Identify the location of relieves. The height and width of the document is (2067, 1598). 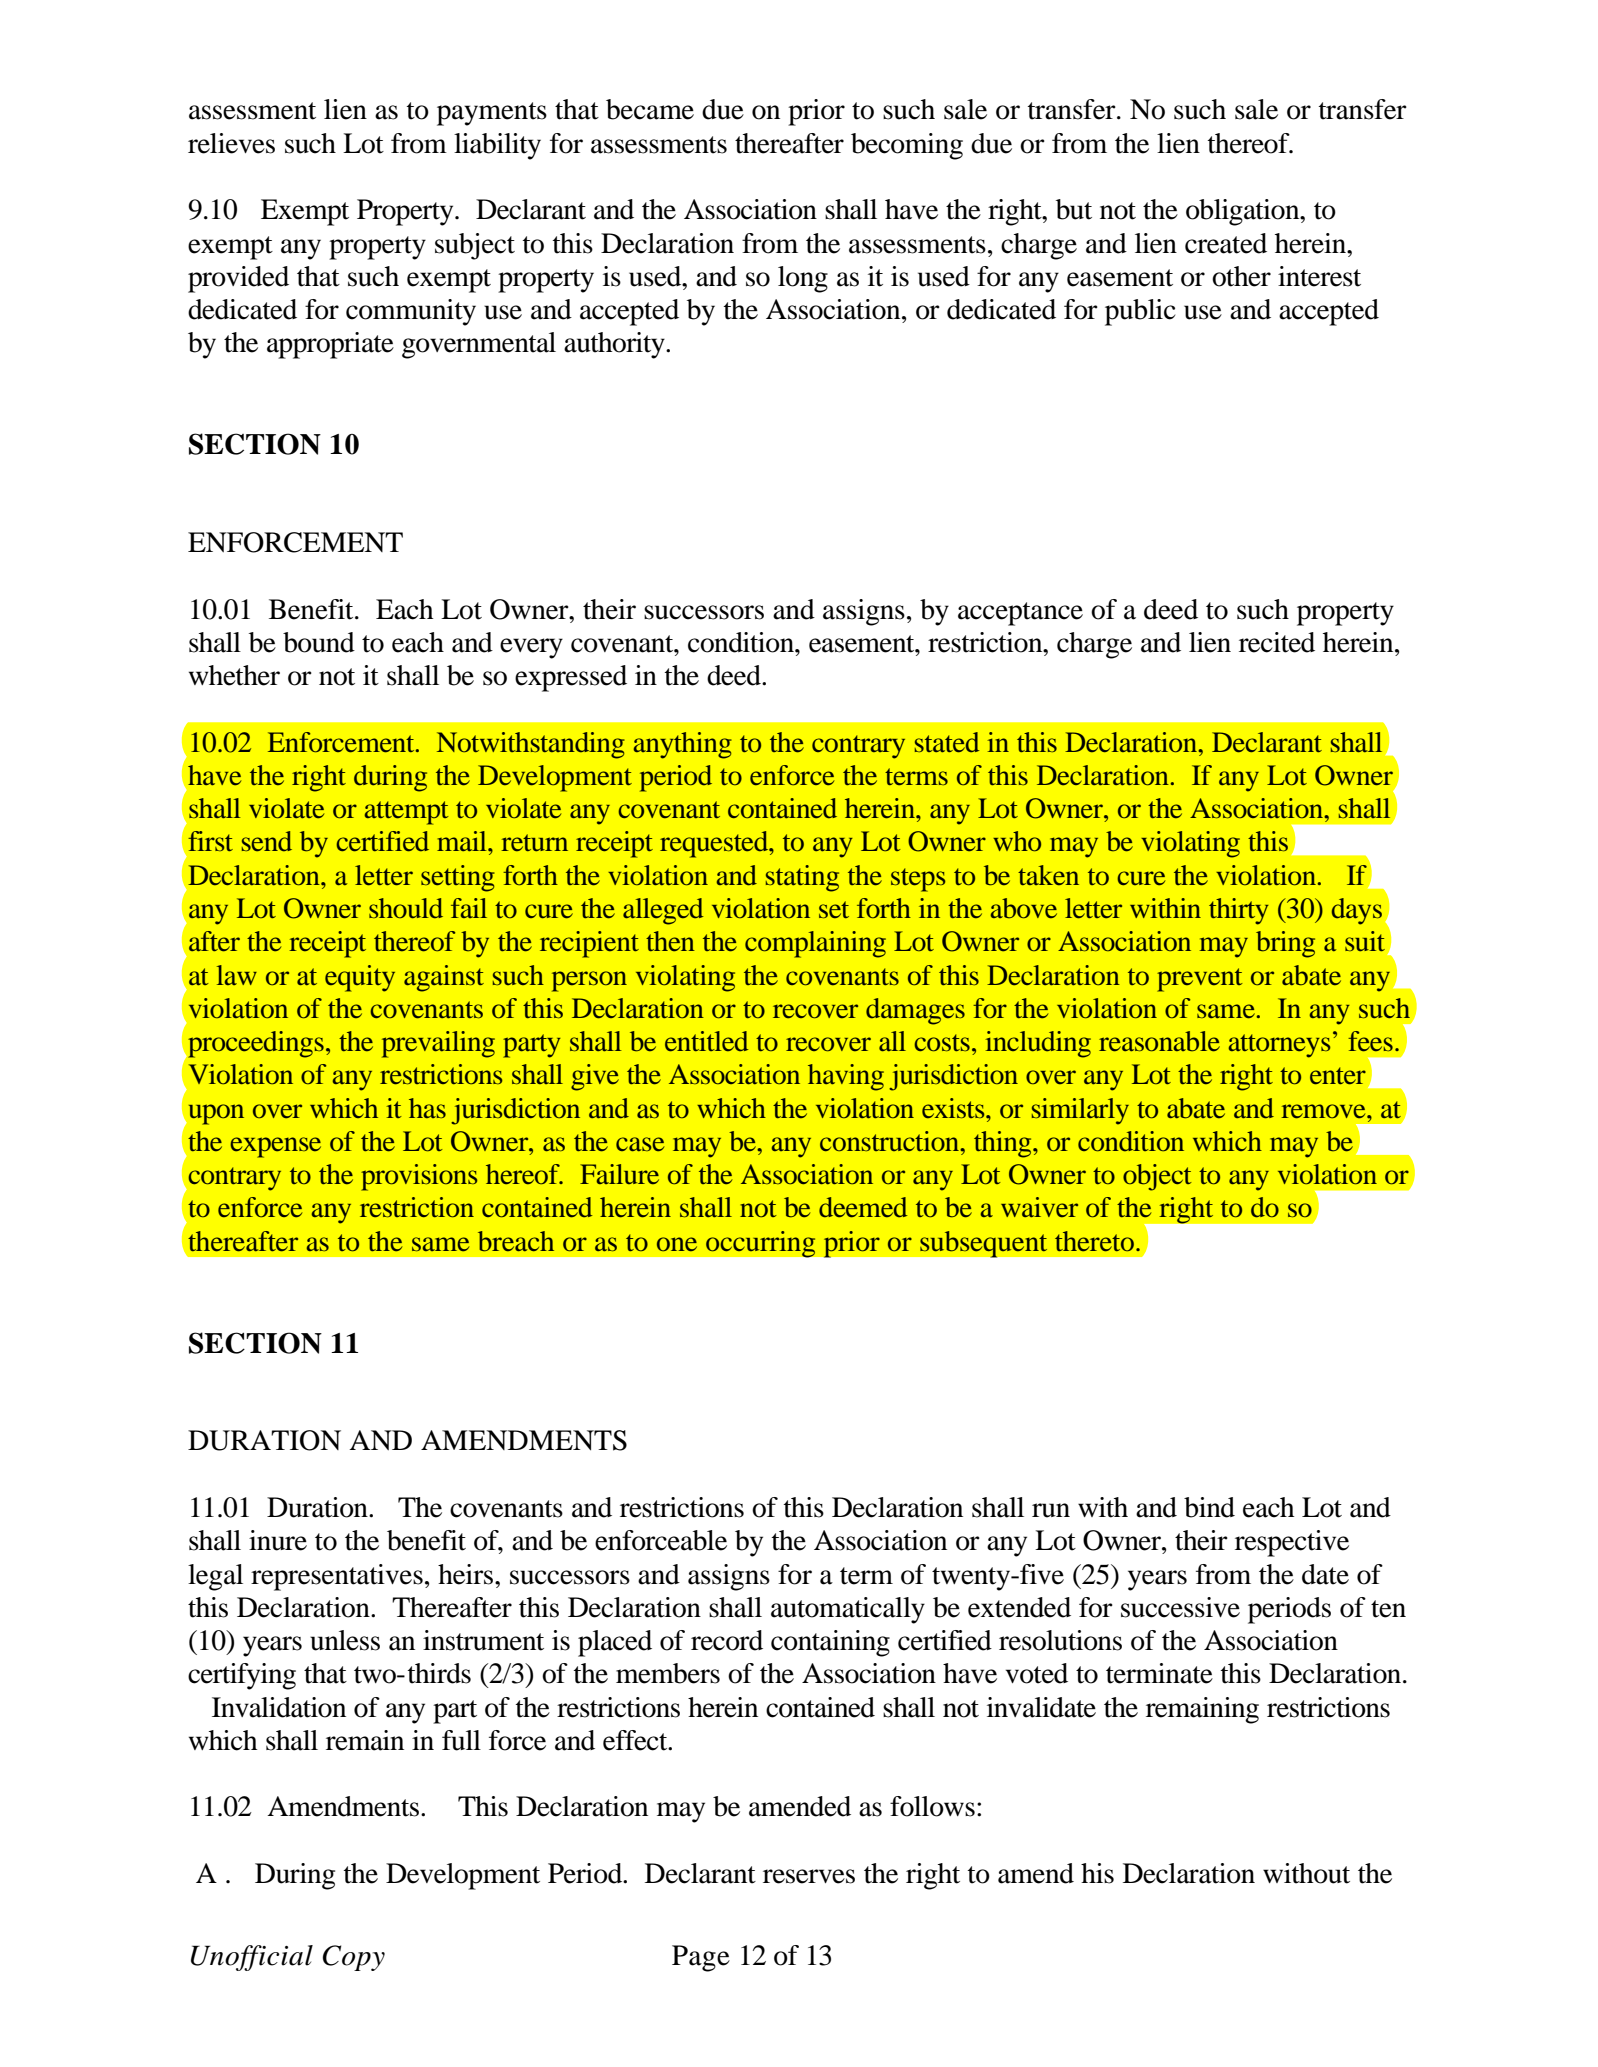
(231, 143).
